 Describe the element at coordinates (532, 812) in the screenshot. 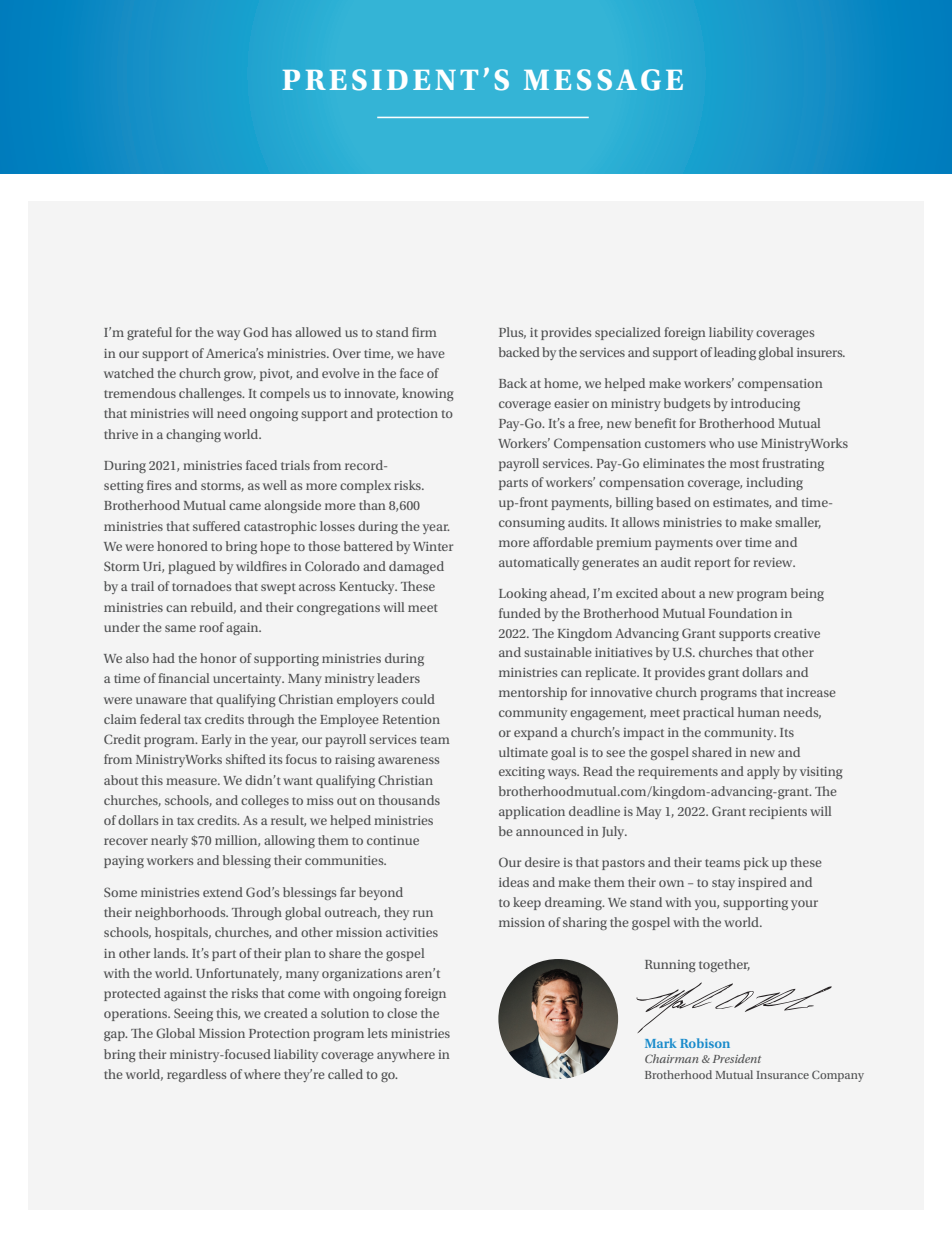

I see `application` at that location.
